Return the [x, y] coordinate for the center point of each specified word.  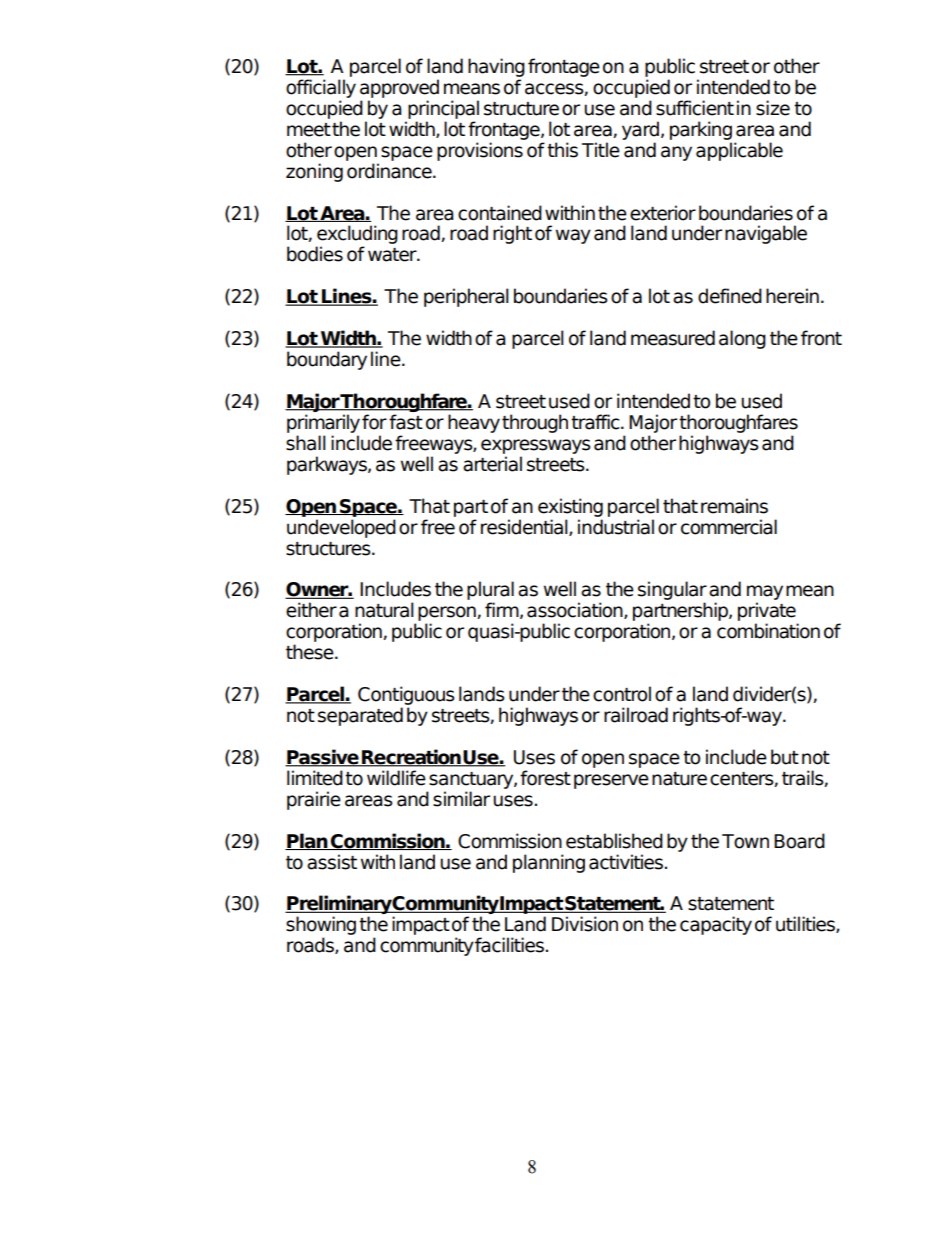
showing [321, 927]
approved [399, 88]
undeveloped [341, 528]
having [496, 67]
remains [734, 506]
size [773, 108]
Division [585, 924]
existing [570, 507]
